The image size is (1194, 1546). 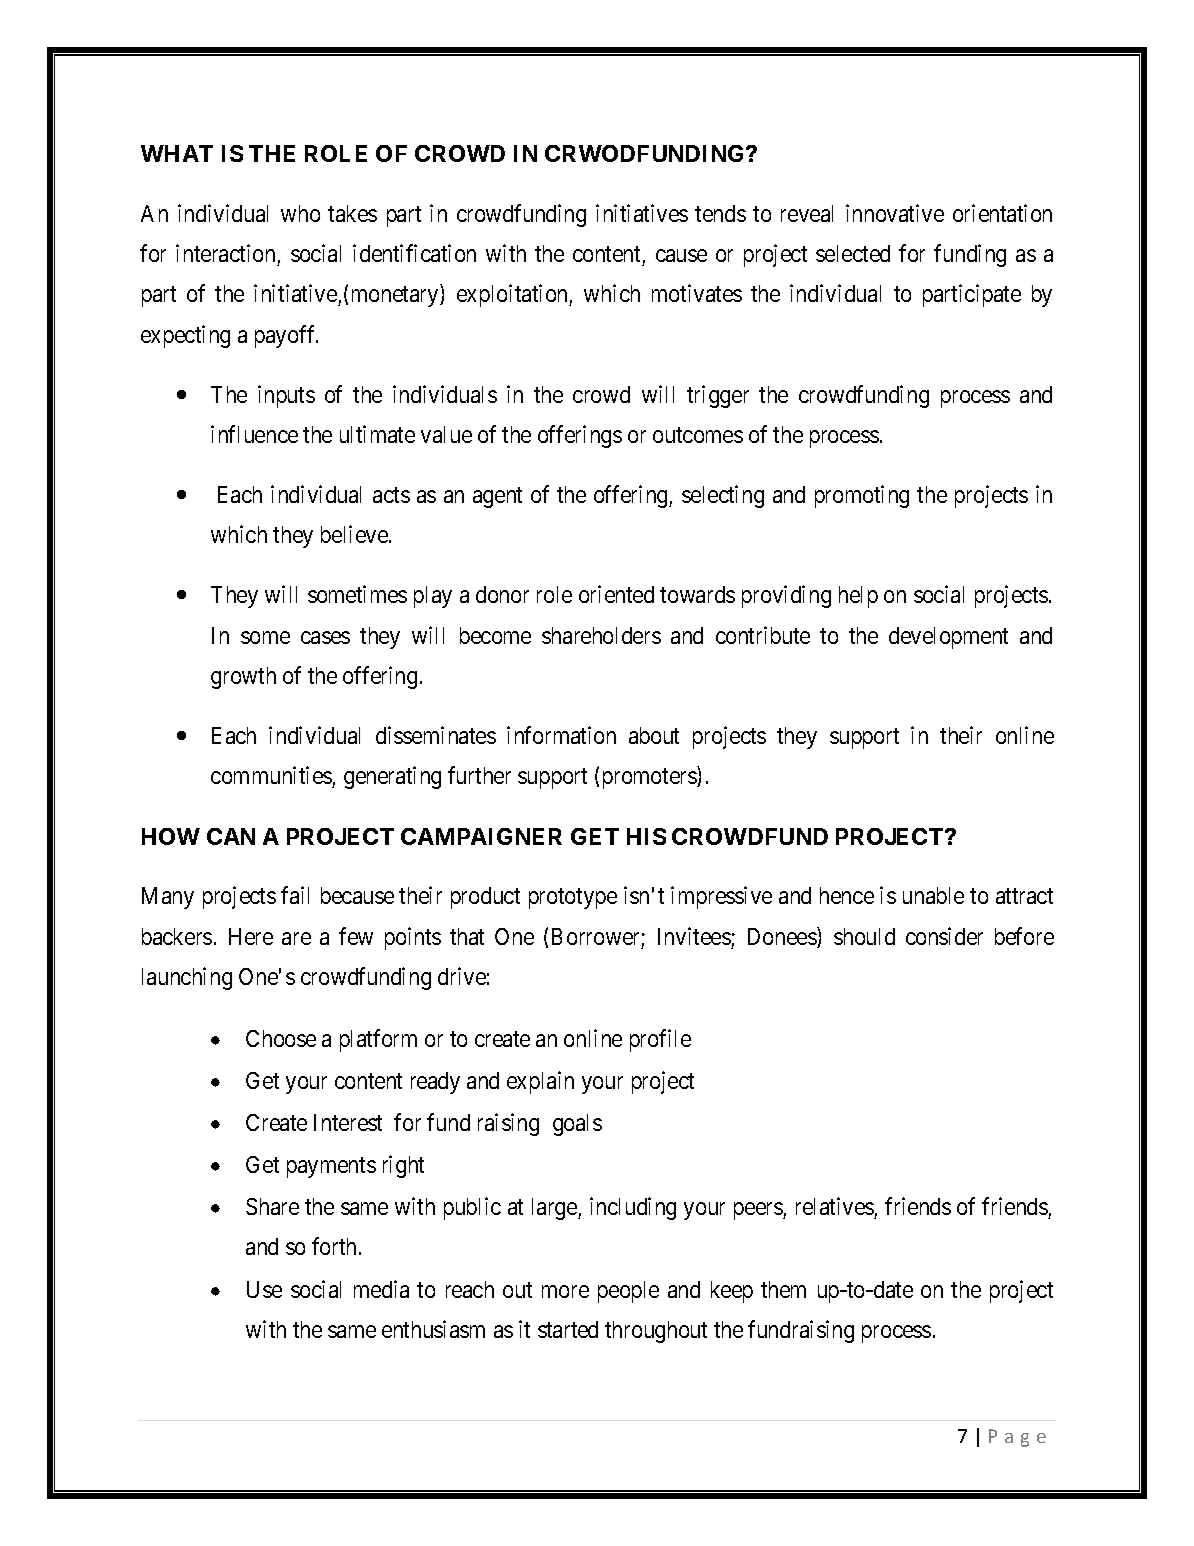 I want to click on influence, so click(x=254, y=434).
